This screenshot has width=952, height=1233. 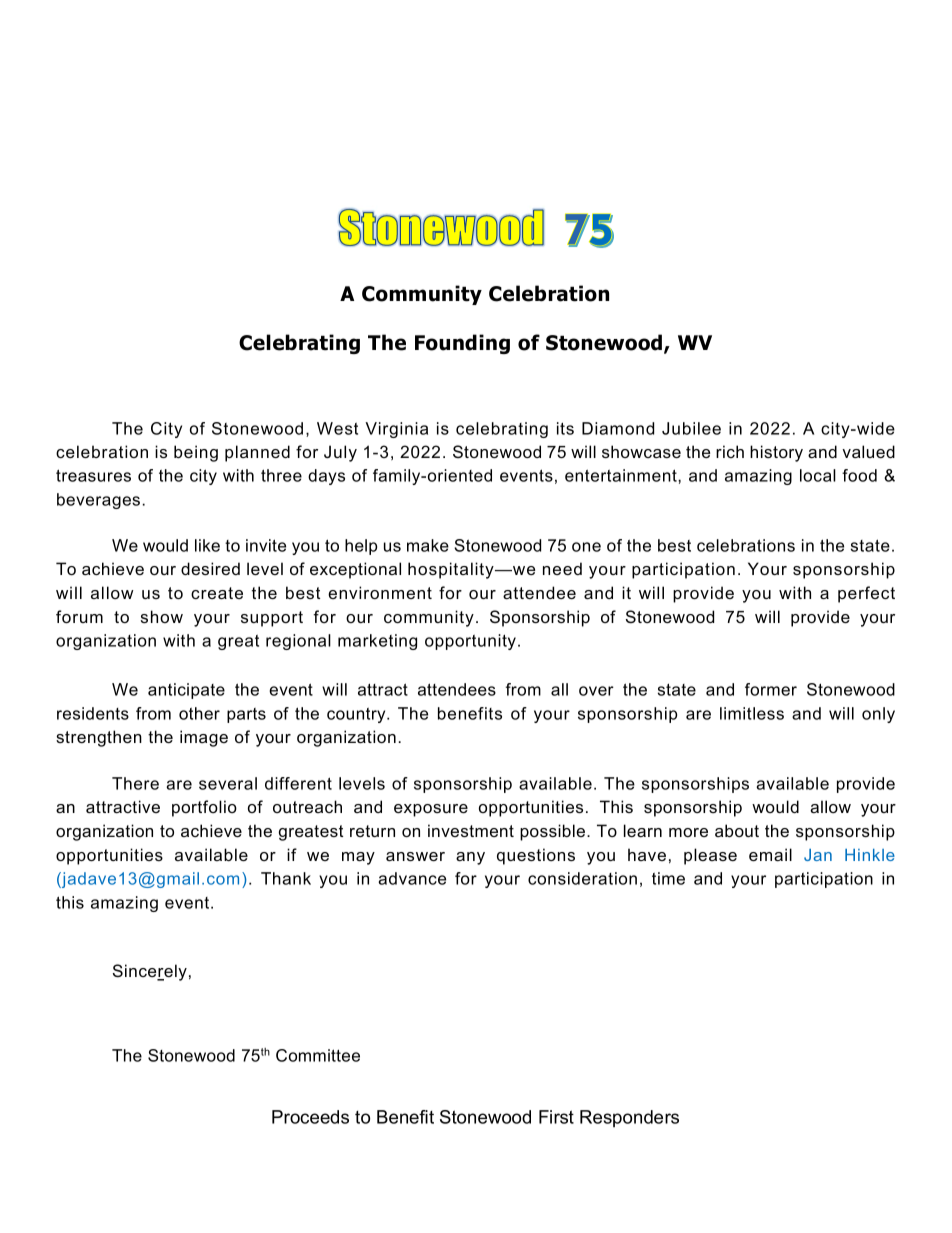 I want to click on image, so click(x=204, y=738).
